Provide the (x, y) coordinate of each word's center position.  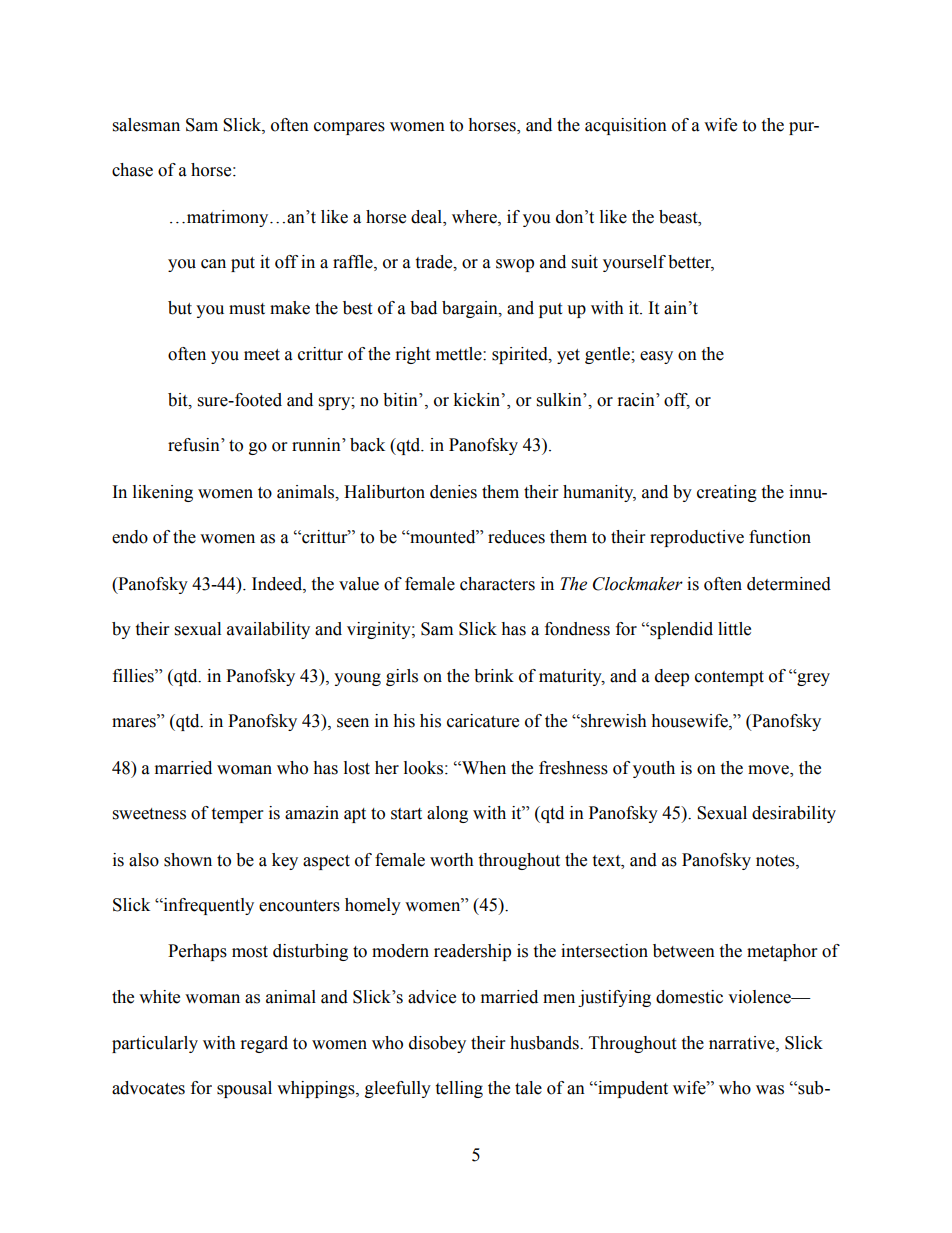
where (475, 217)
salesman (146, 125)
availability (268, 630)
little (734, 629)
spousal (244, 1089)
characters (497, 584)
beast (679, 217)
